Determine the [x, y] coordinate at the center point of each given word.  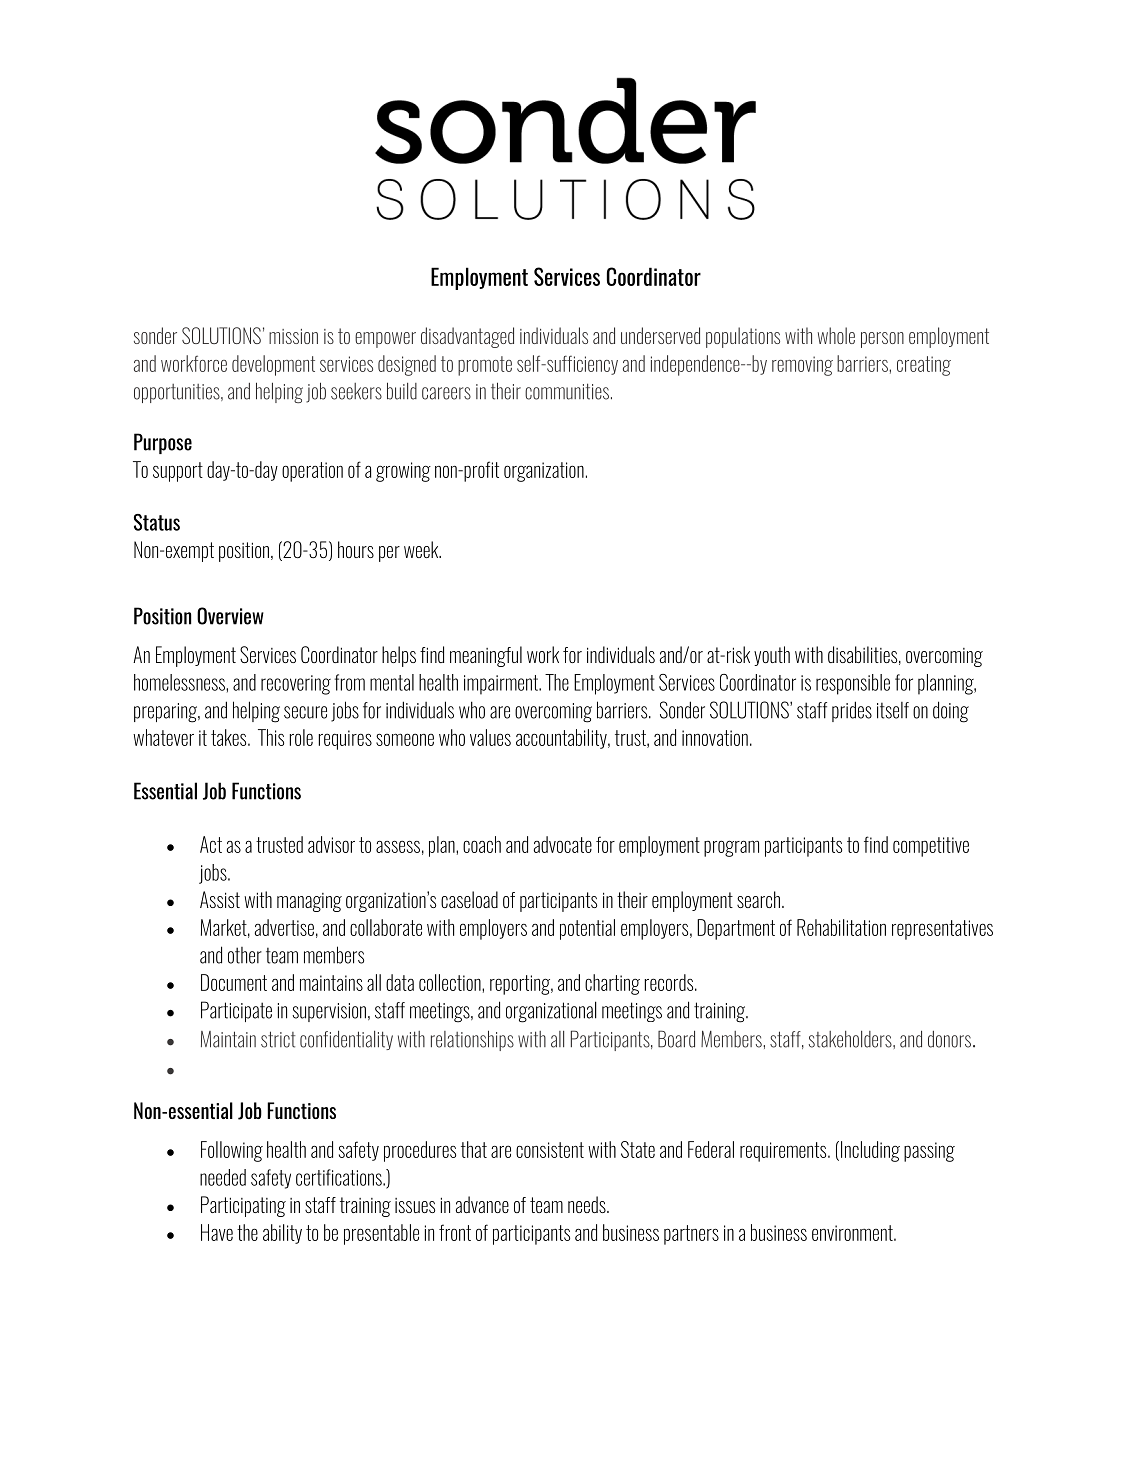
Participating [243, 1206]
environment [853, 1233]
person [882, 340]
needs [588, 1204]
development [273, 365]
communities [567, 391]
